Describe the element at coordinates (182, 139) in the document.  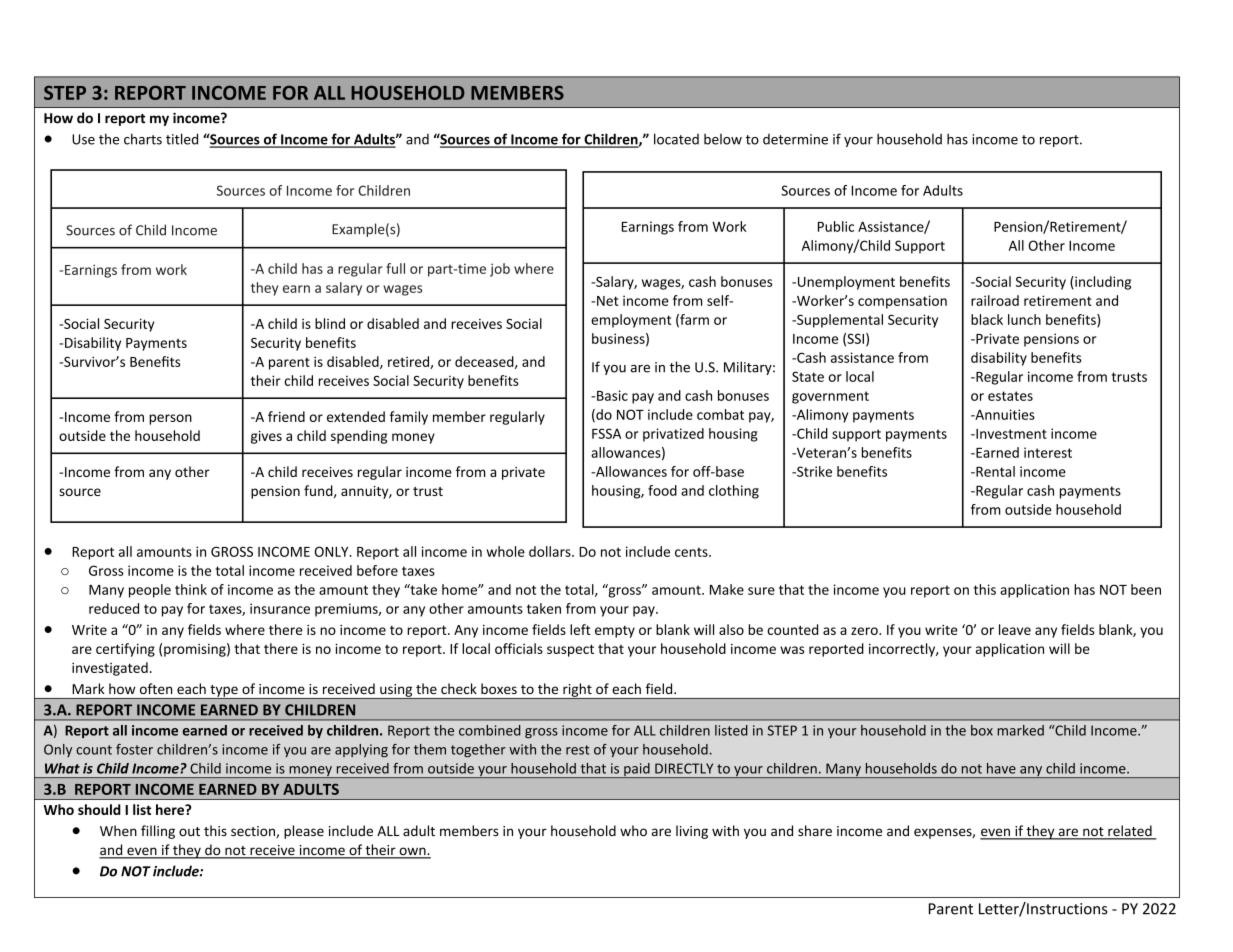
I see `titled` at that location.
